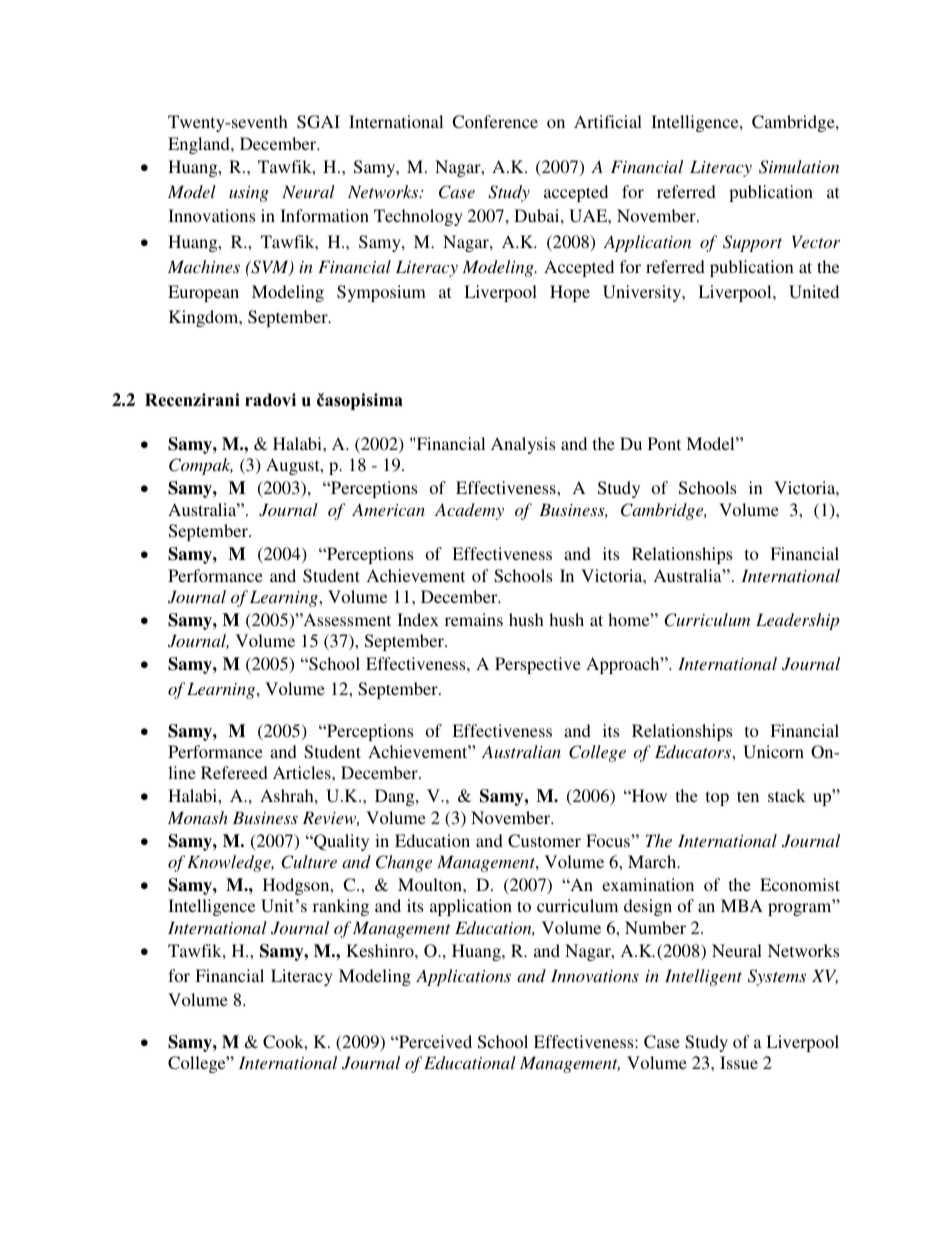 The width and height of the screenshot is (952, 1233). I want to click on Leadership, so click(797, 621).
